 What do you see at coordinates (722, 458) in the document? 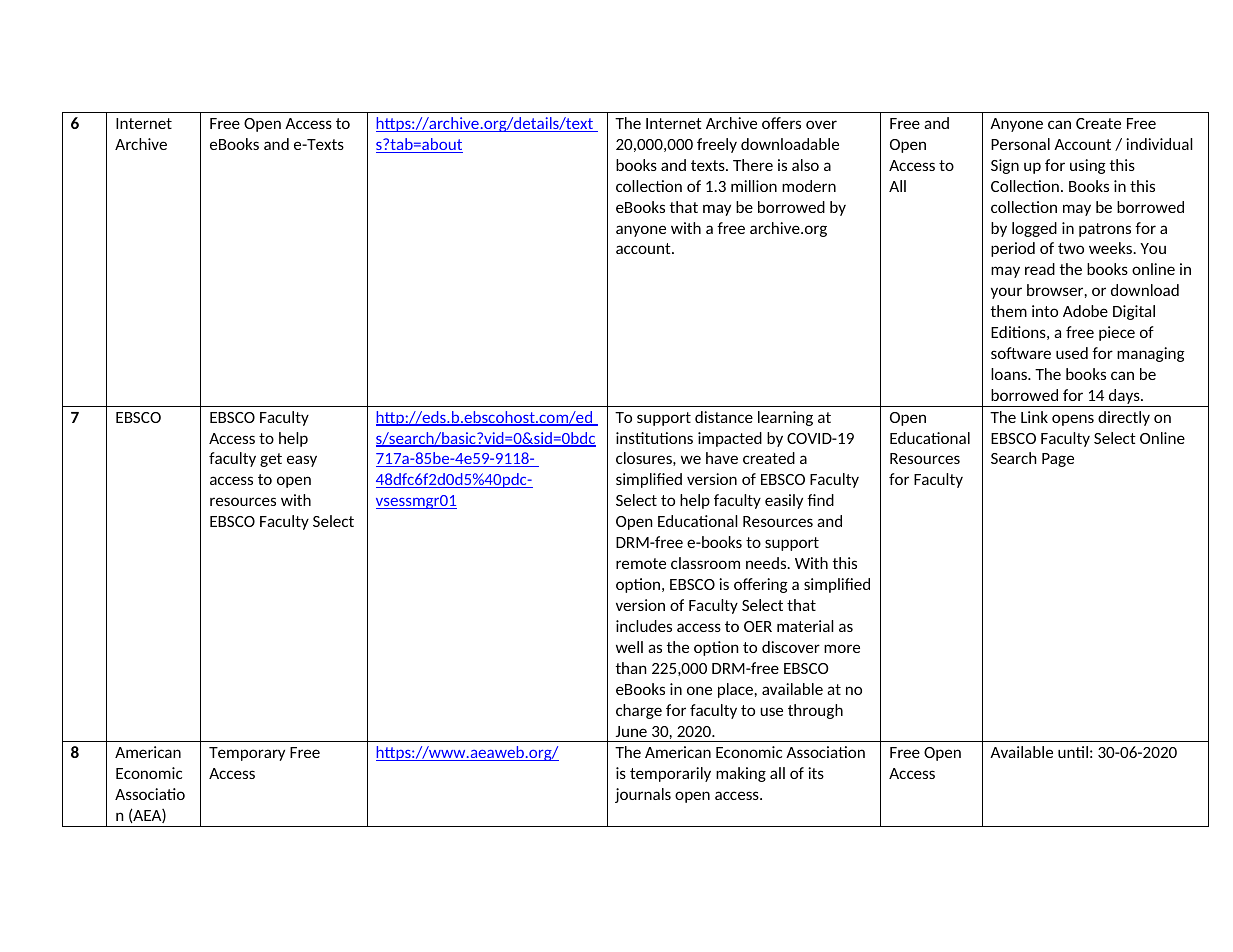
I see `have` at bounding box center [722, 458].
